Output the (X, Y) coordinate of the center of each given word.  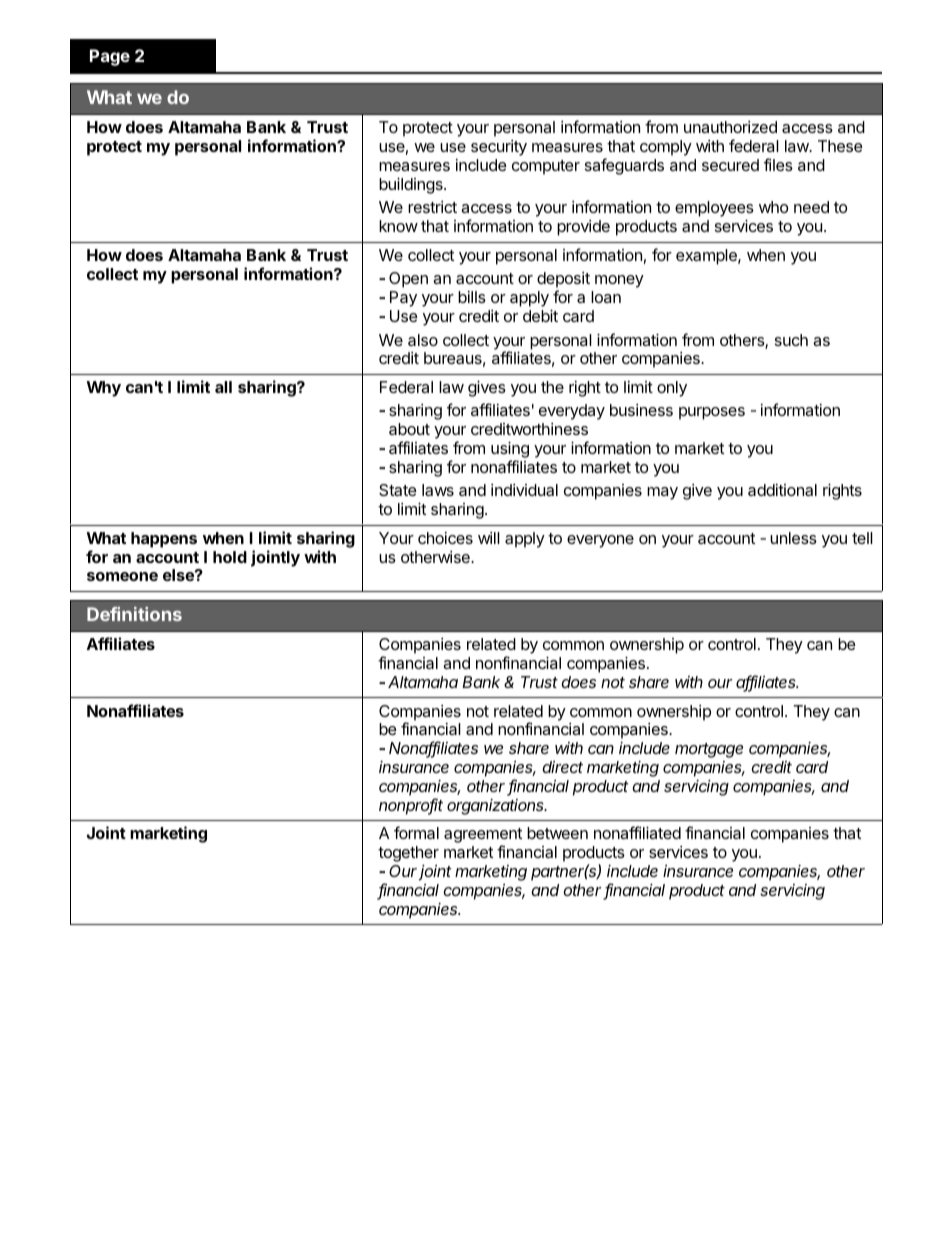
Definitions (134, 614)
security (499, 148)
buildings (412, 185)
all (223, 387)
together (408, 855)
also (423, 340)
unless (793, 538)
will (489, 538)
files (778, 164)
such (791, 340)
